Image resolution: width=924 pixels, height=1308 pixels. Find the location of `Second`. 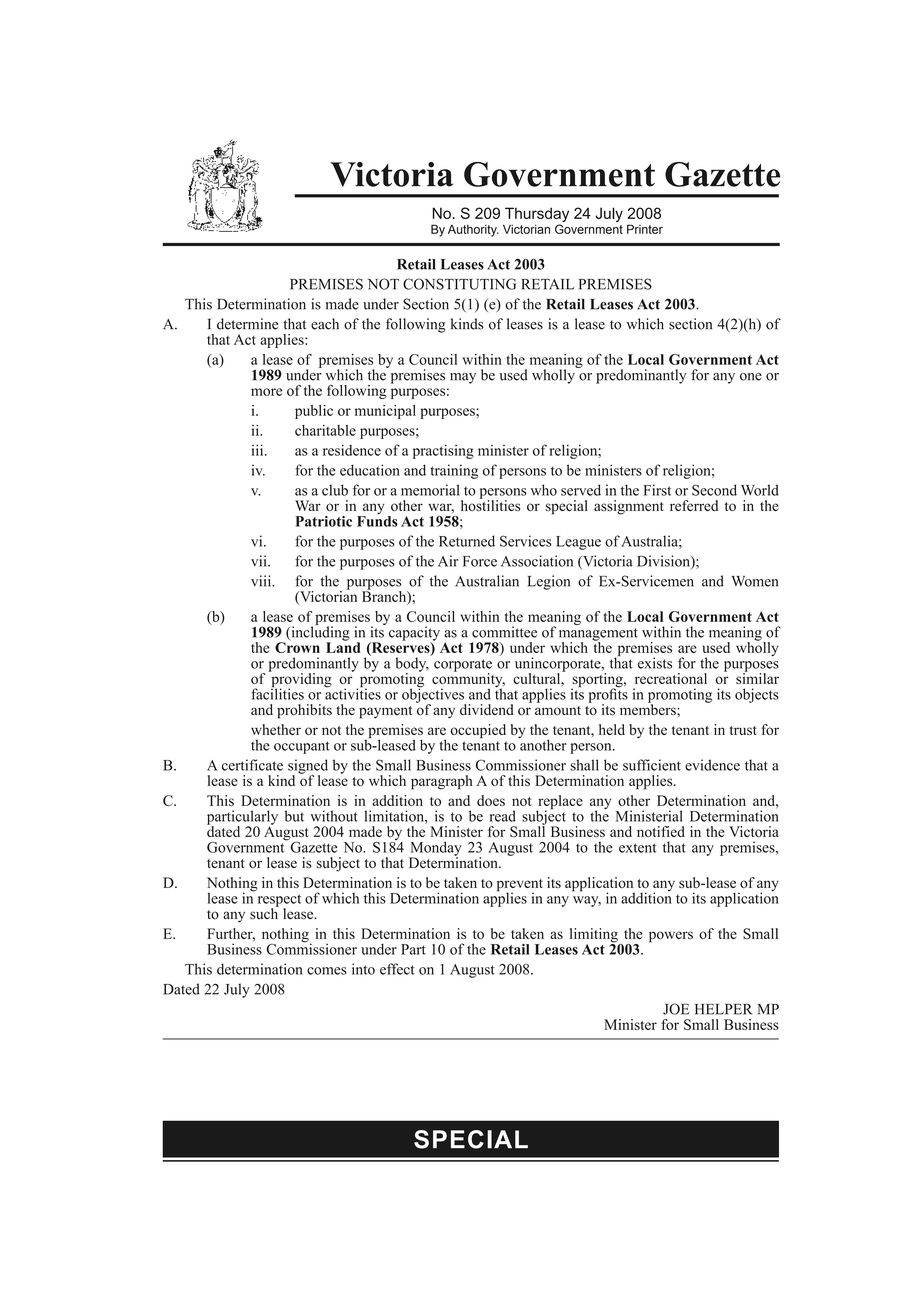

Second is located at coordinates (714, 490).
